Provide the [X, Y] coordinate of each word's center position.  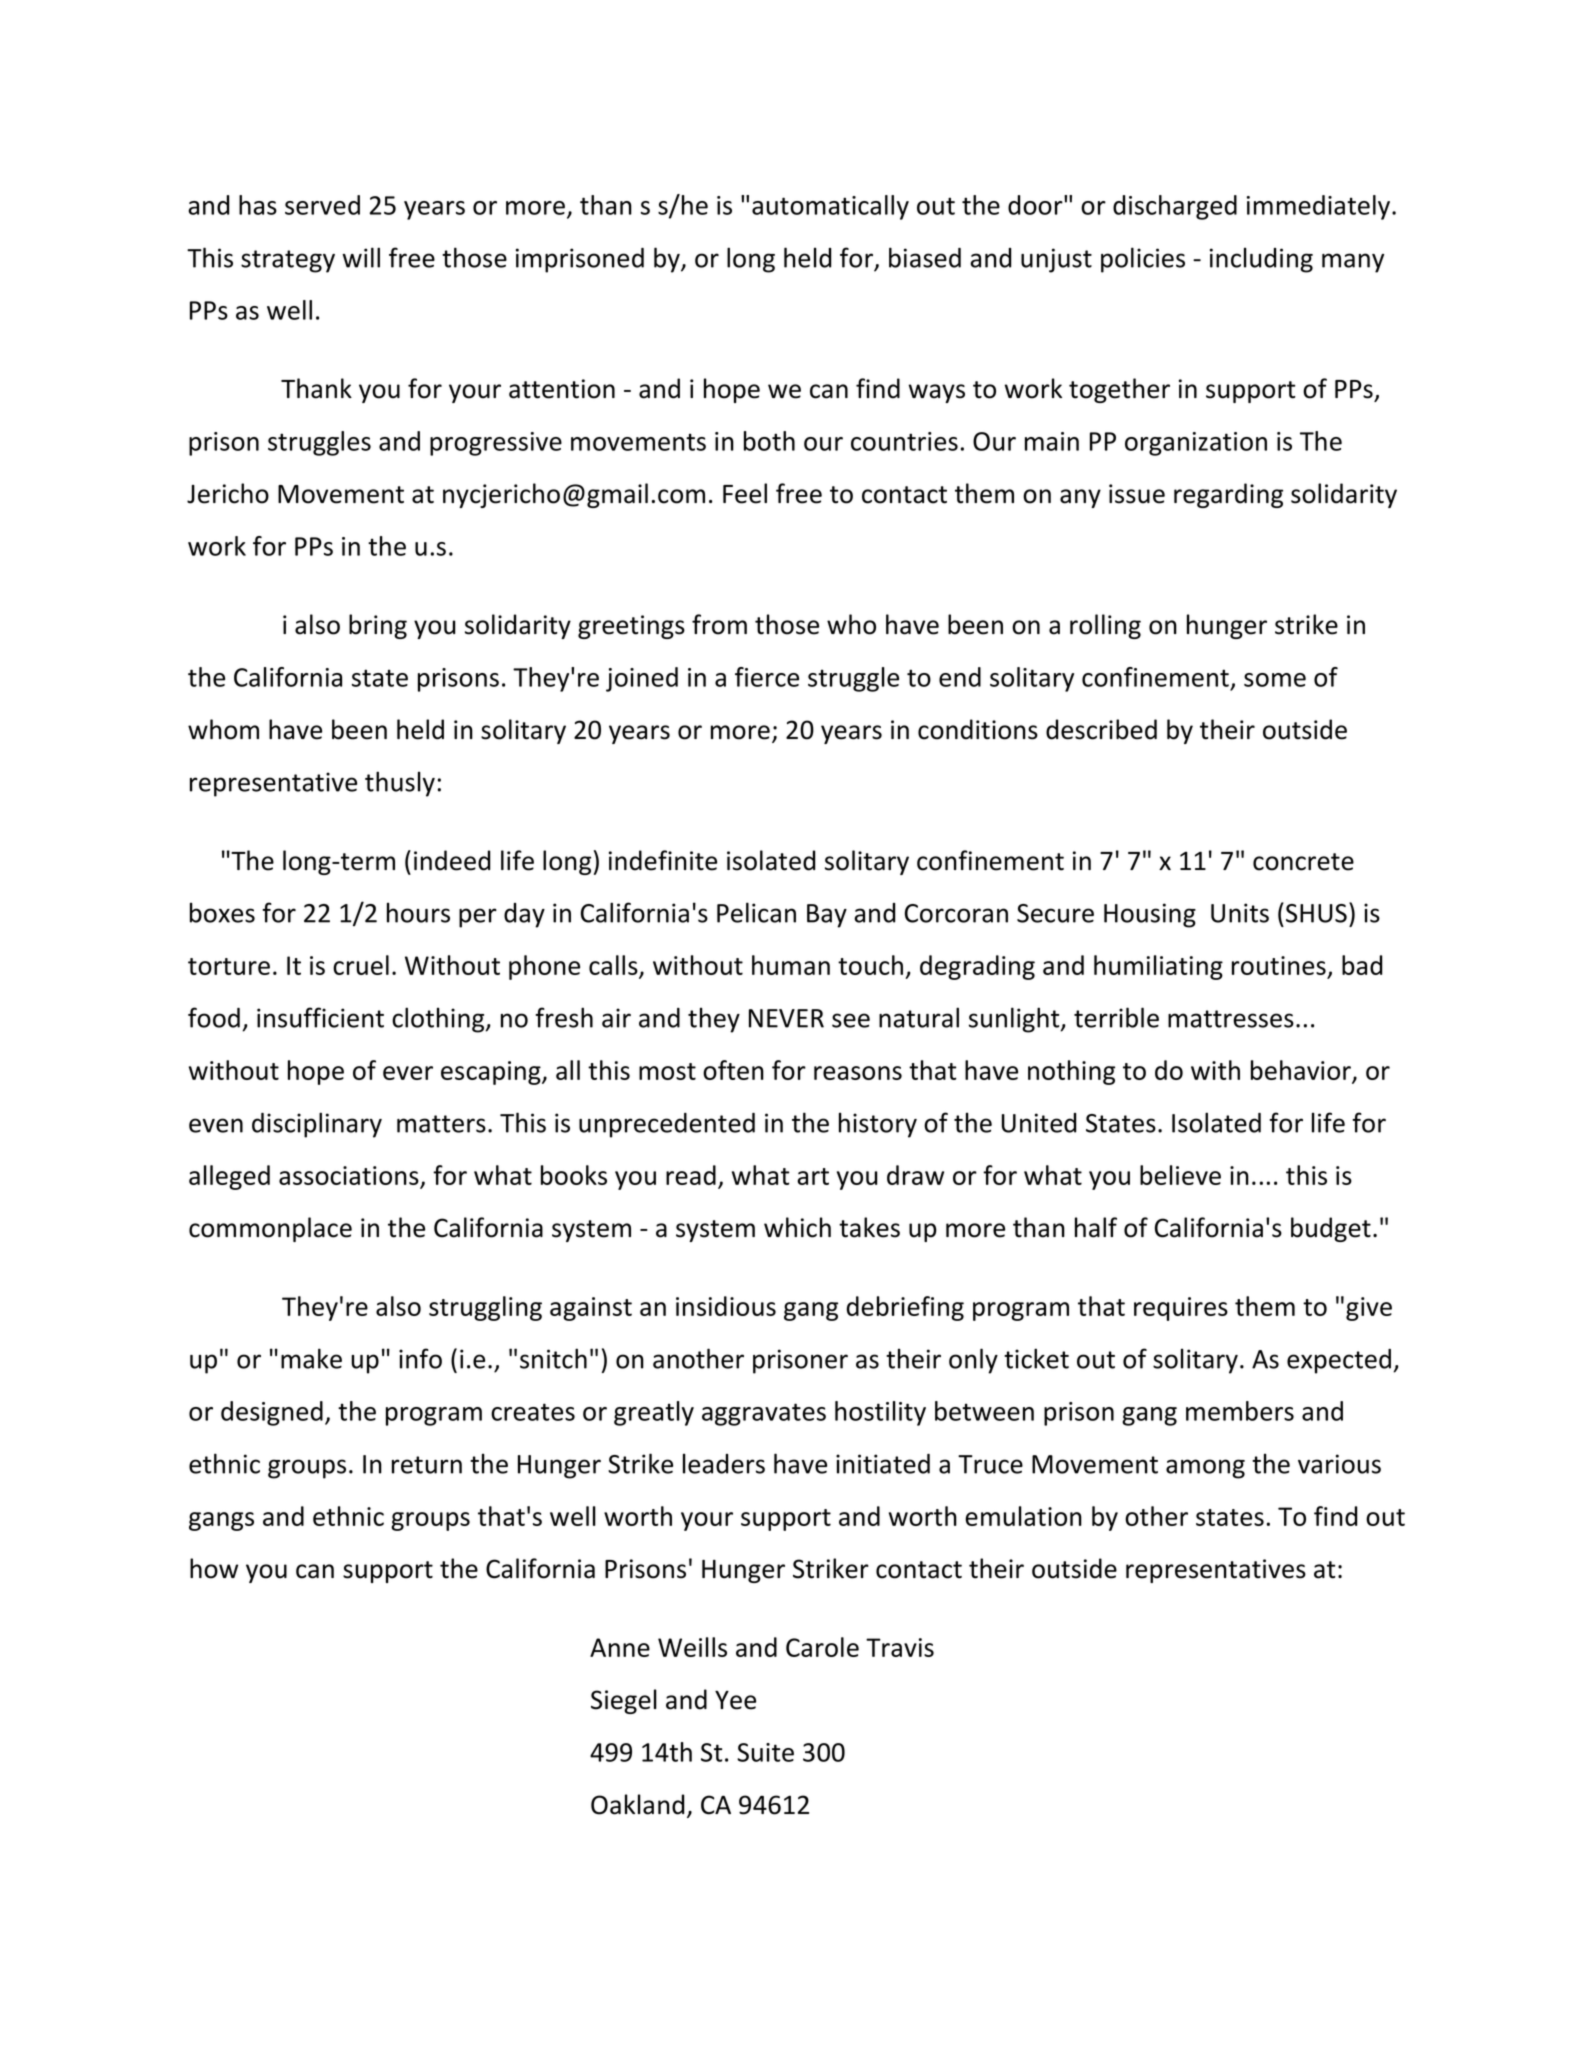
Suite [765, 1752]
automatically [830, 207]
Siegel [624, 1701]
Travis [900, 1647]
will [361, 257]
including [1261, 260]
